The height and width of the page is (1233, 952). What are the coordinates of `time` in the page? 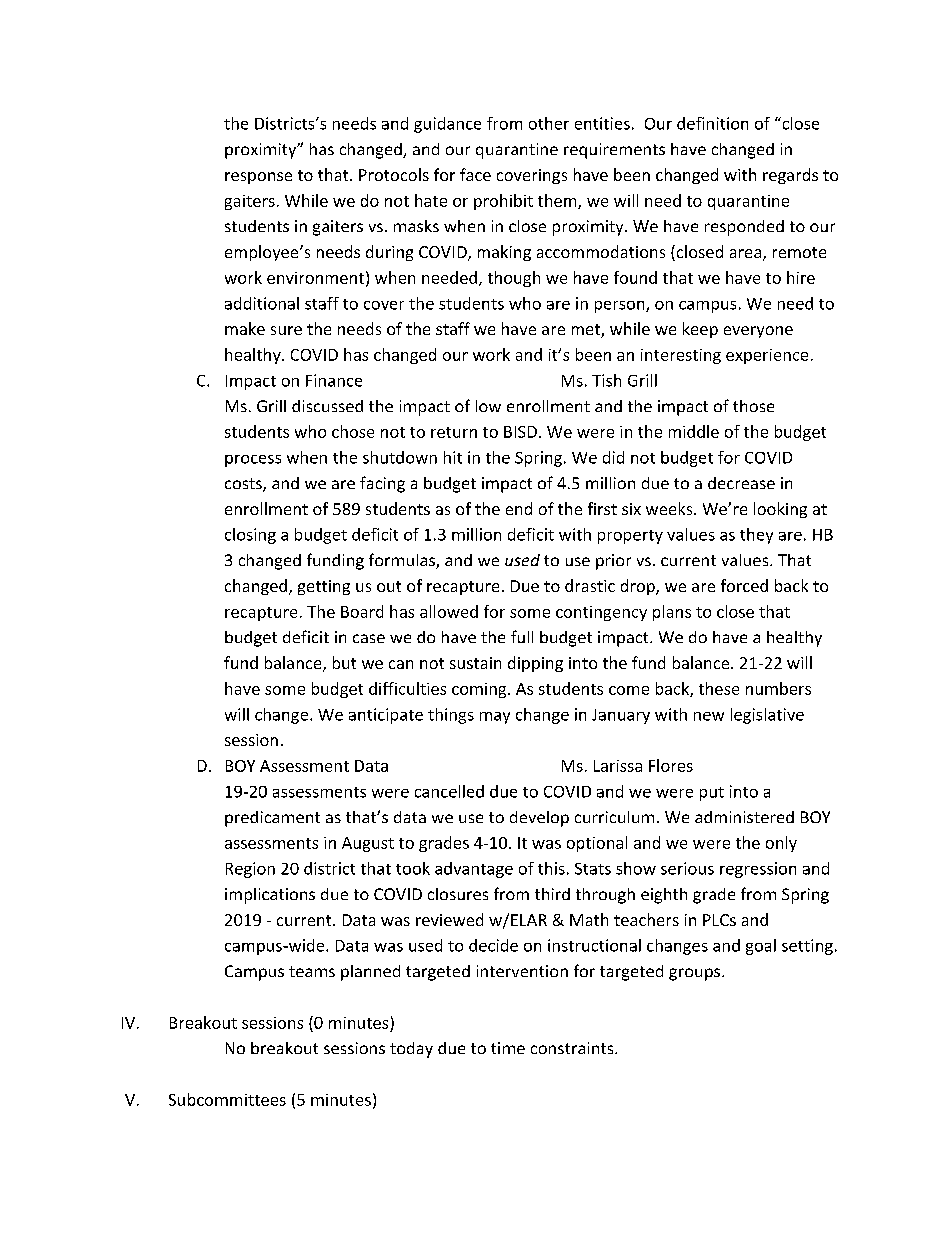 It's located at (508, 1048).
